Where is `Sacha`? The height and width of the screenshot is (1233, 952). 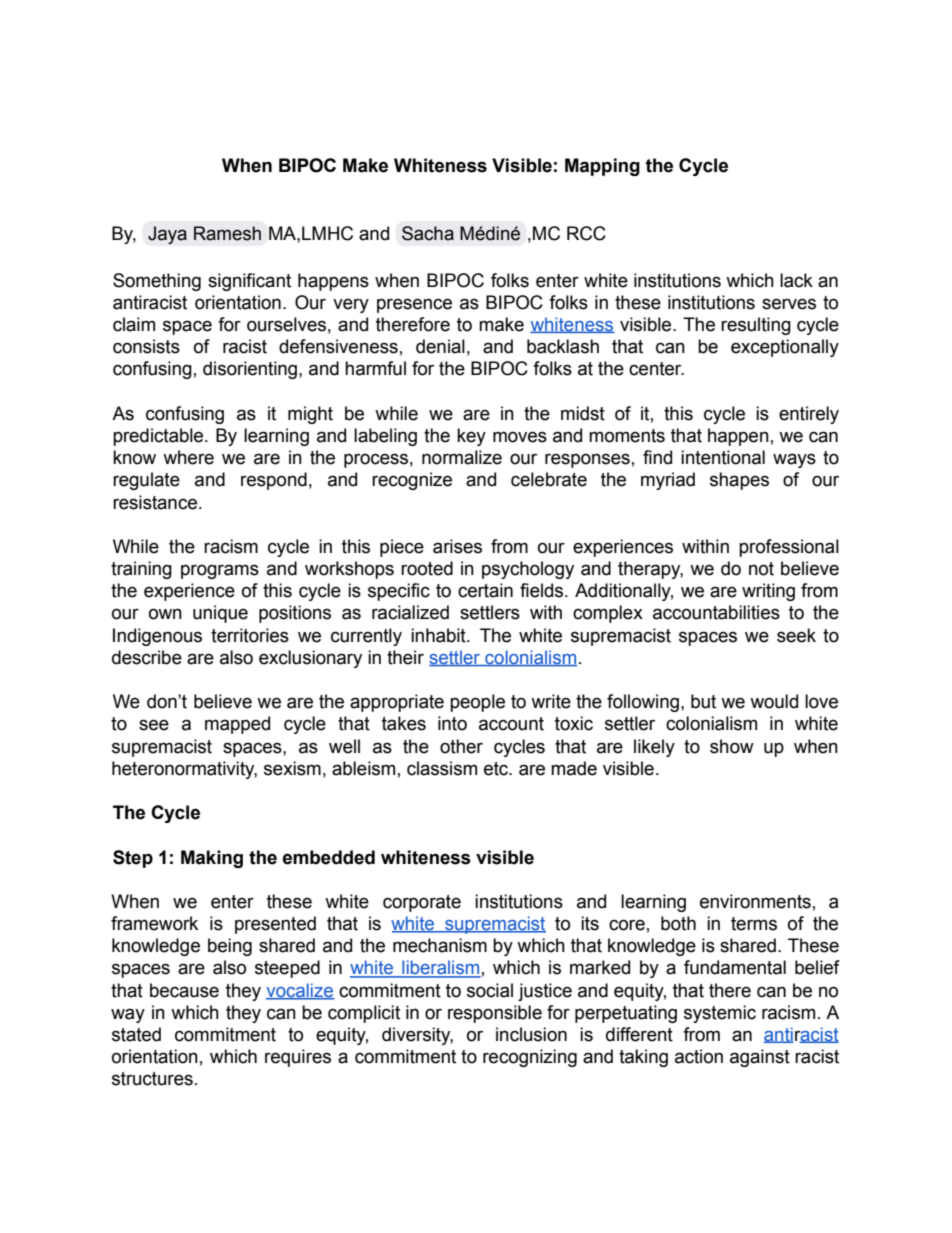 Sacha is located at coordinates (428, 233).
